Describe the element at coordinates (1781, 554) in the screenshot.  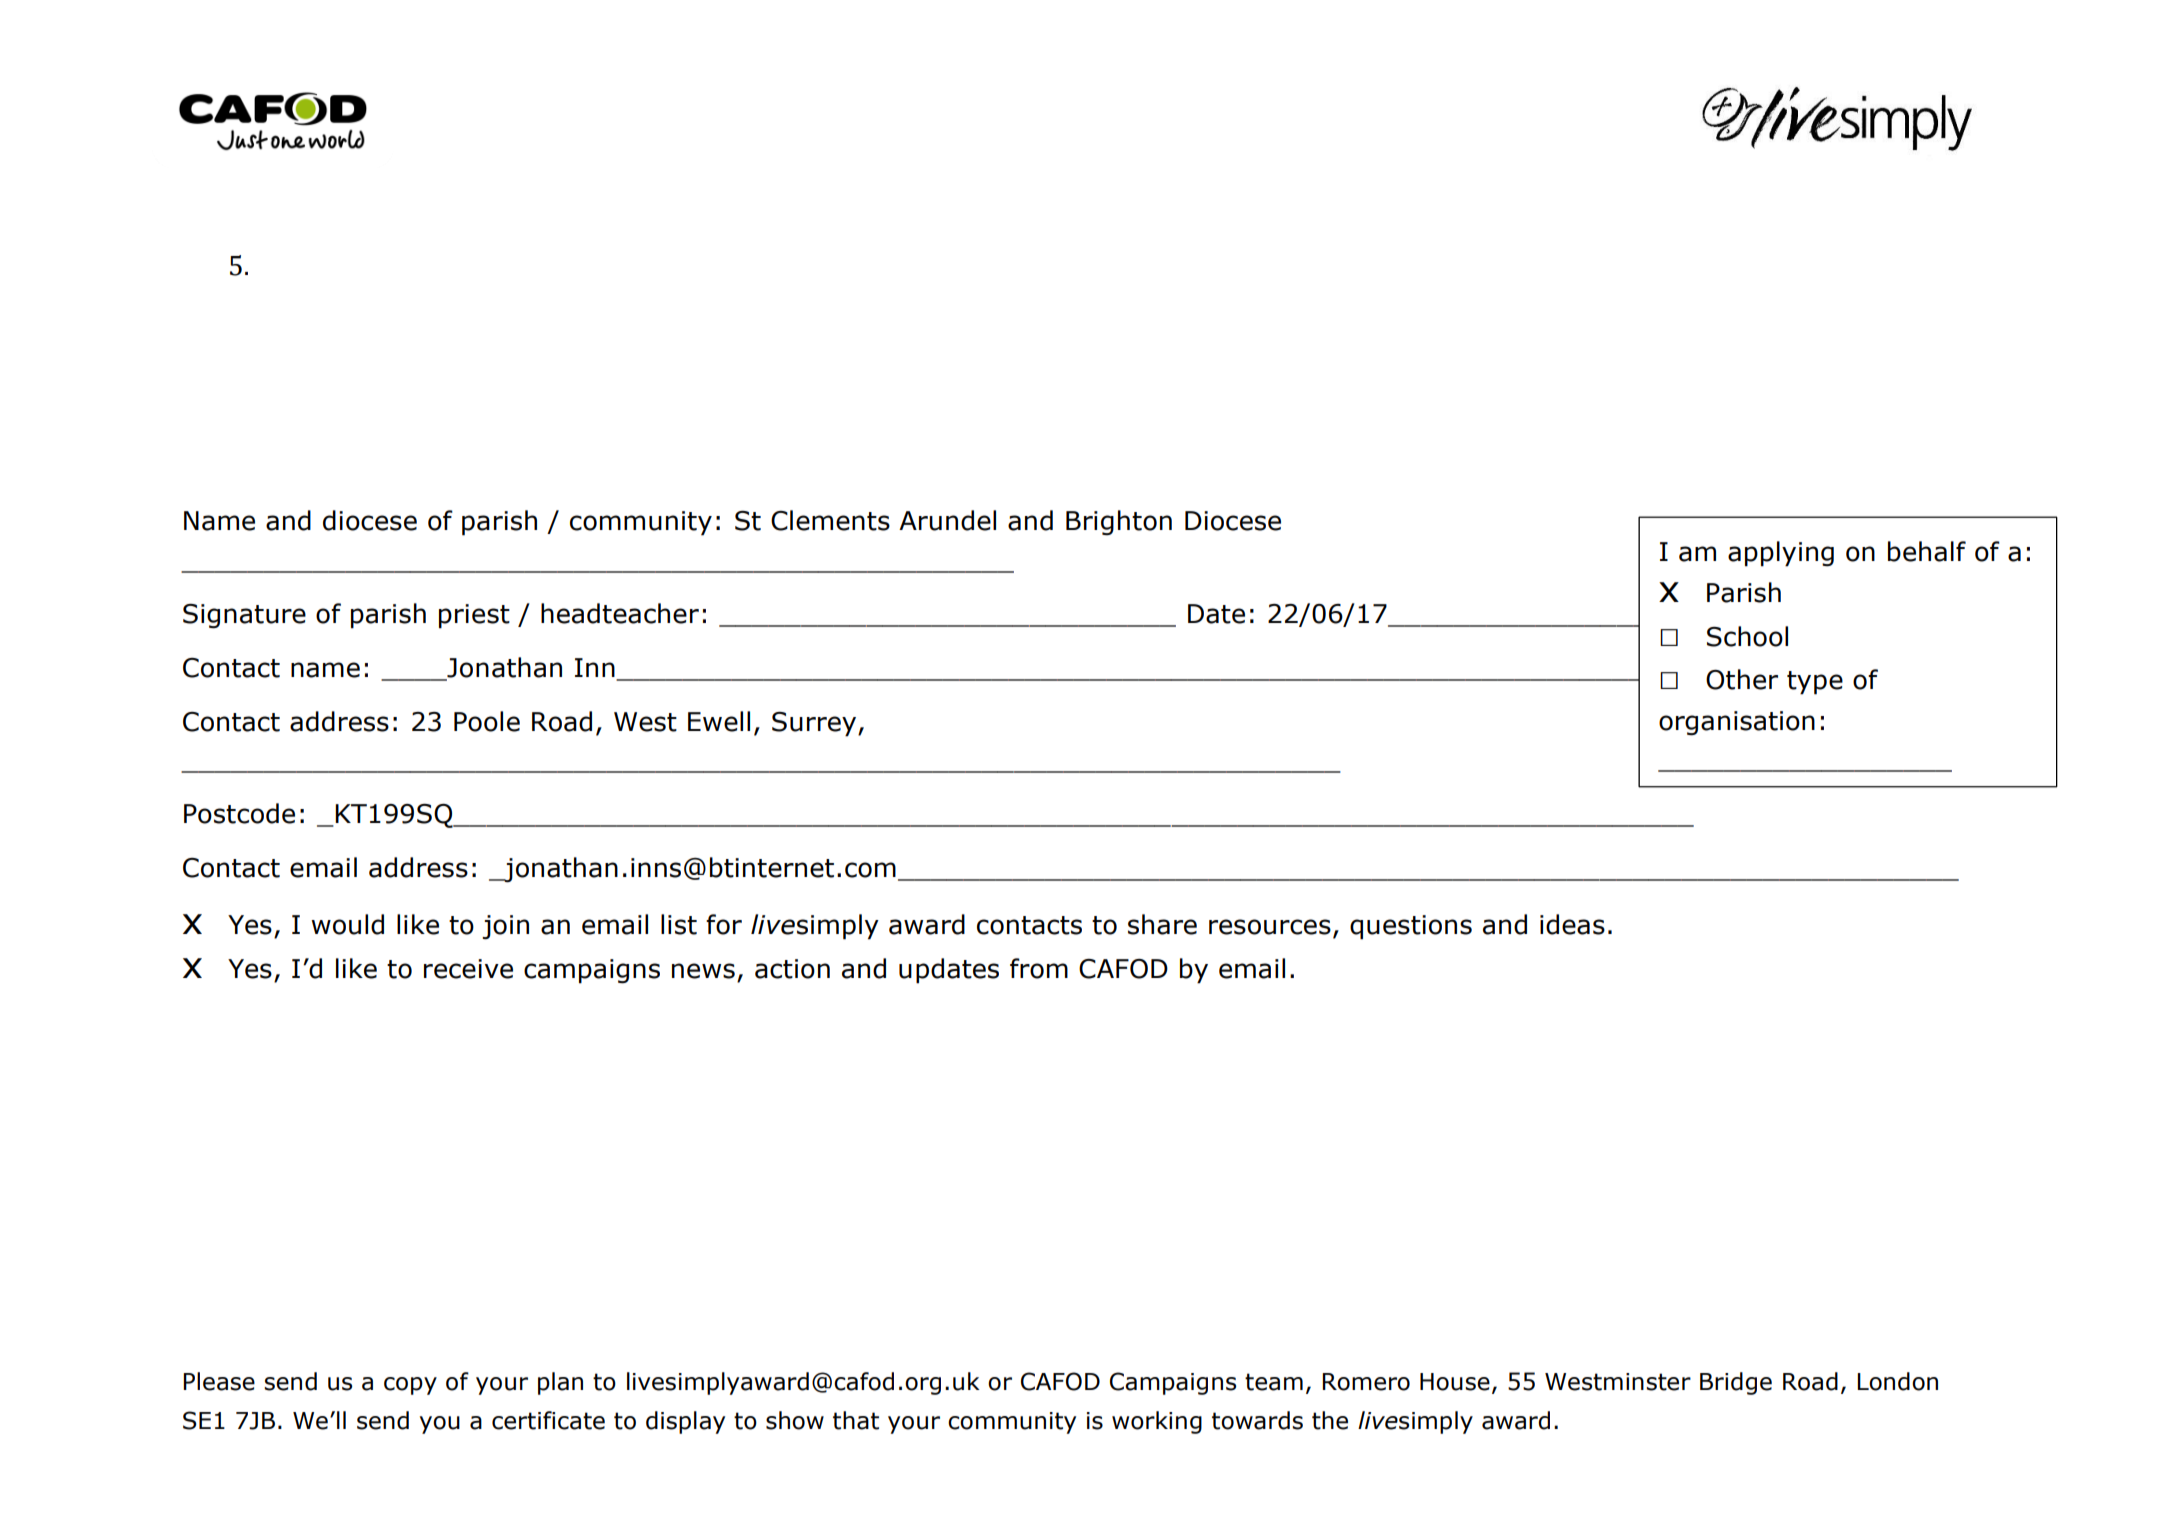
I see `applying` at that location.
